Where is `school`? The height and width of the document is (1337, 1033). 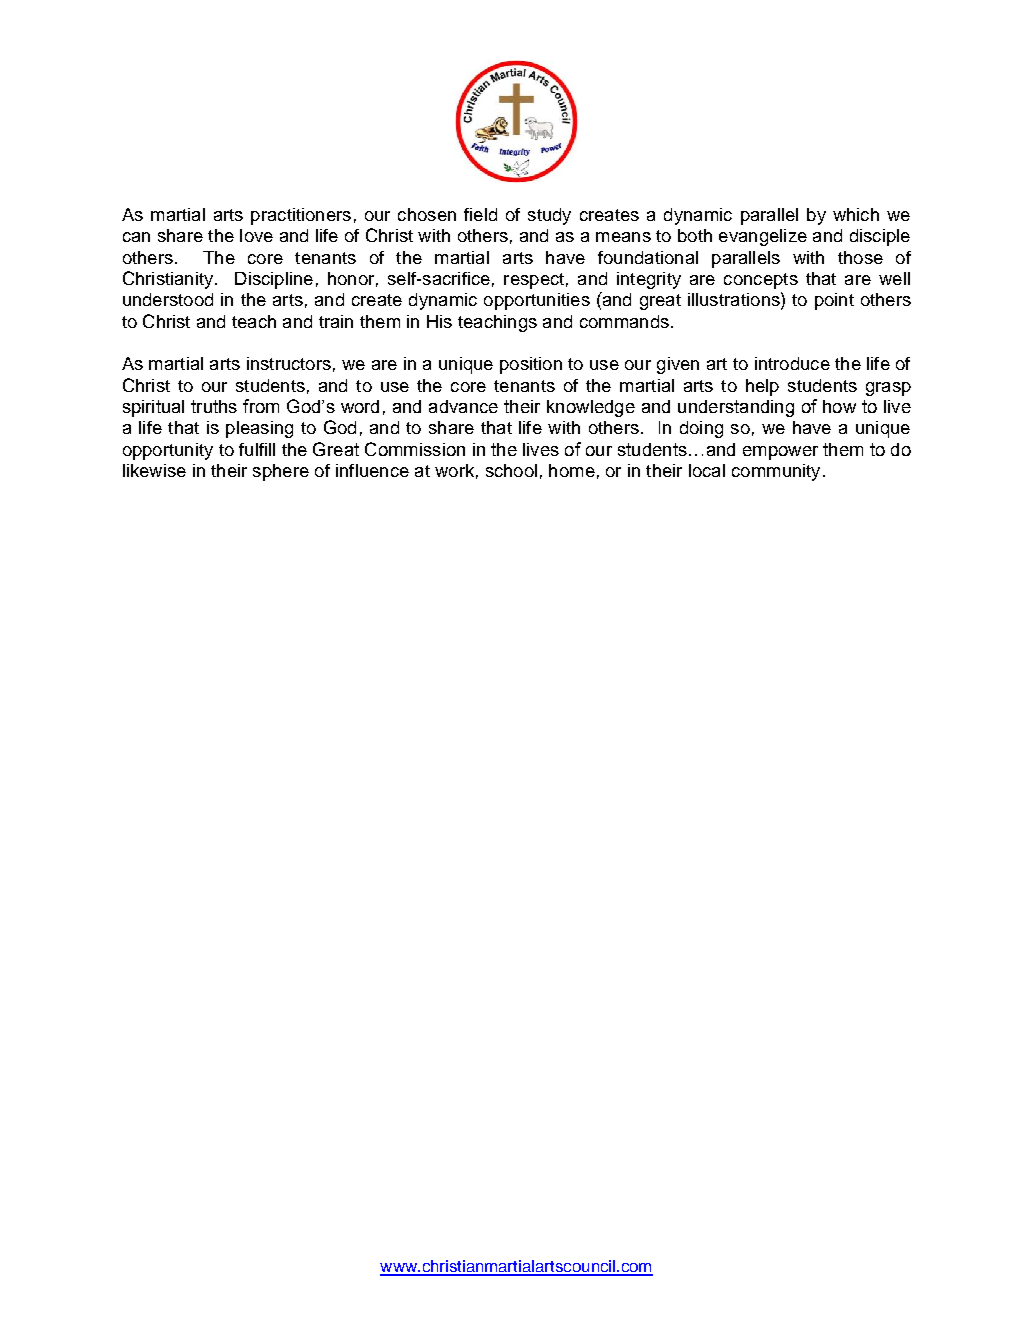
school is located at coordinates (511, 470).
